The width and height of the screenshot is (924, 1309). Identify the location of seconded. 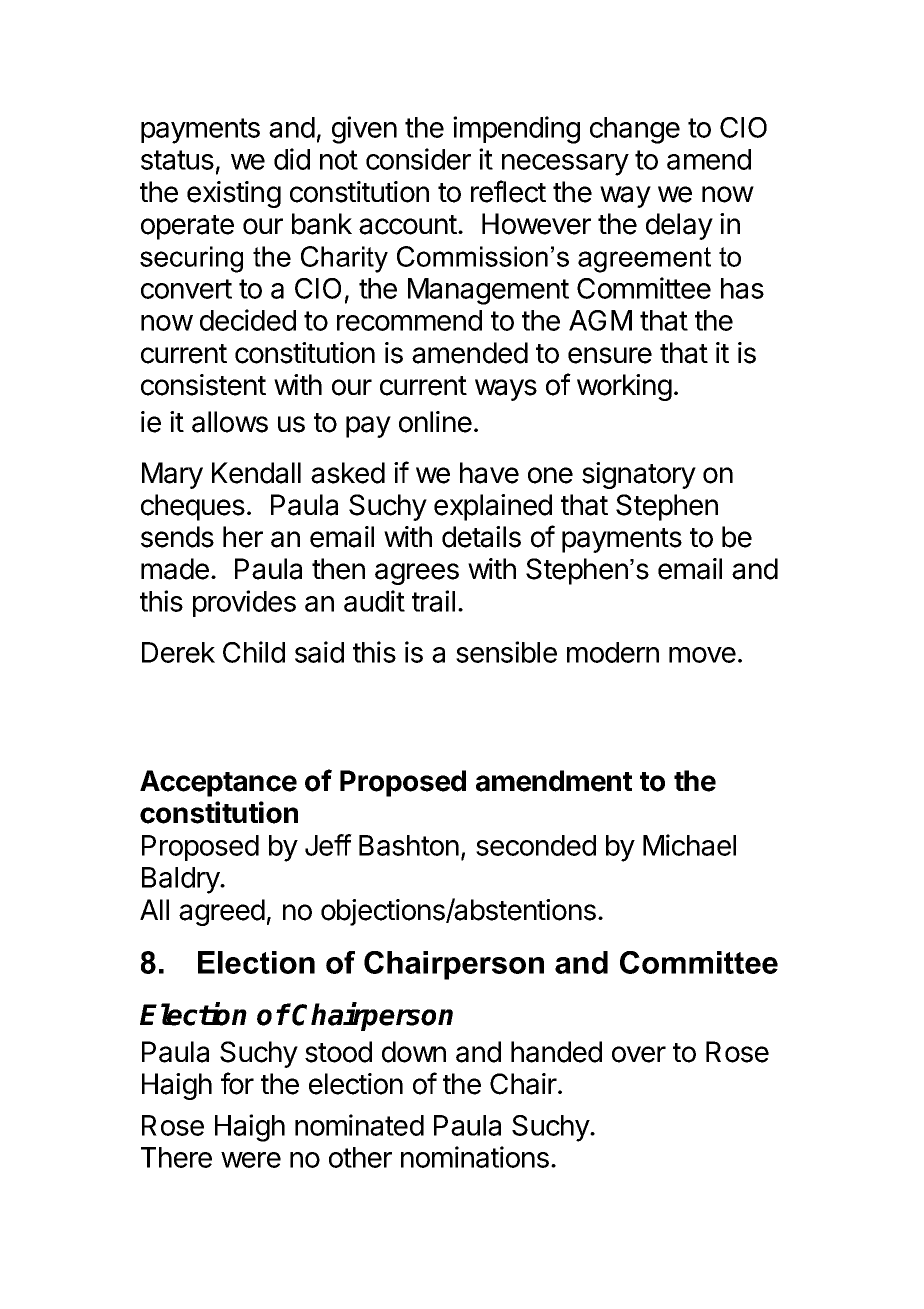
(536, 845).
